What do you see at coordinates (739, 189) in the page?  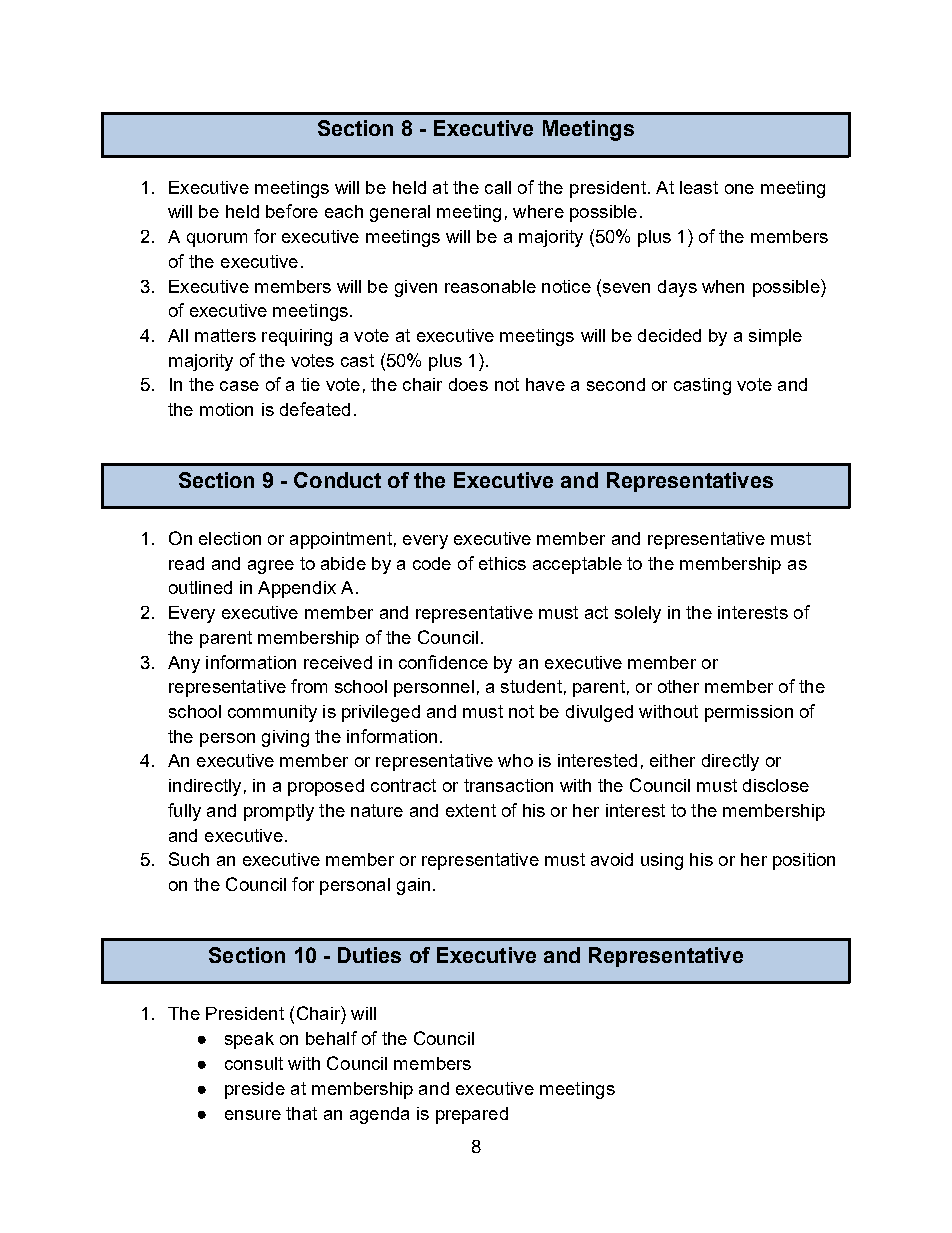 I see `one` at bounding box center [739, 189].
